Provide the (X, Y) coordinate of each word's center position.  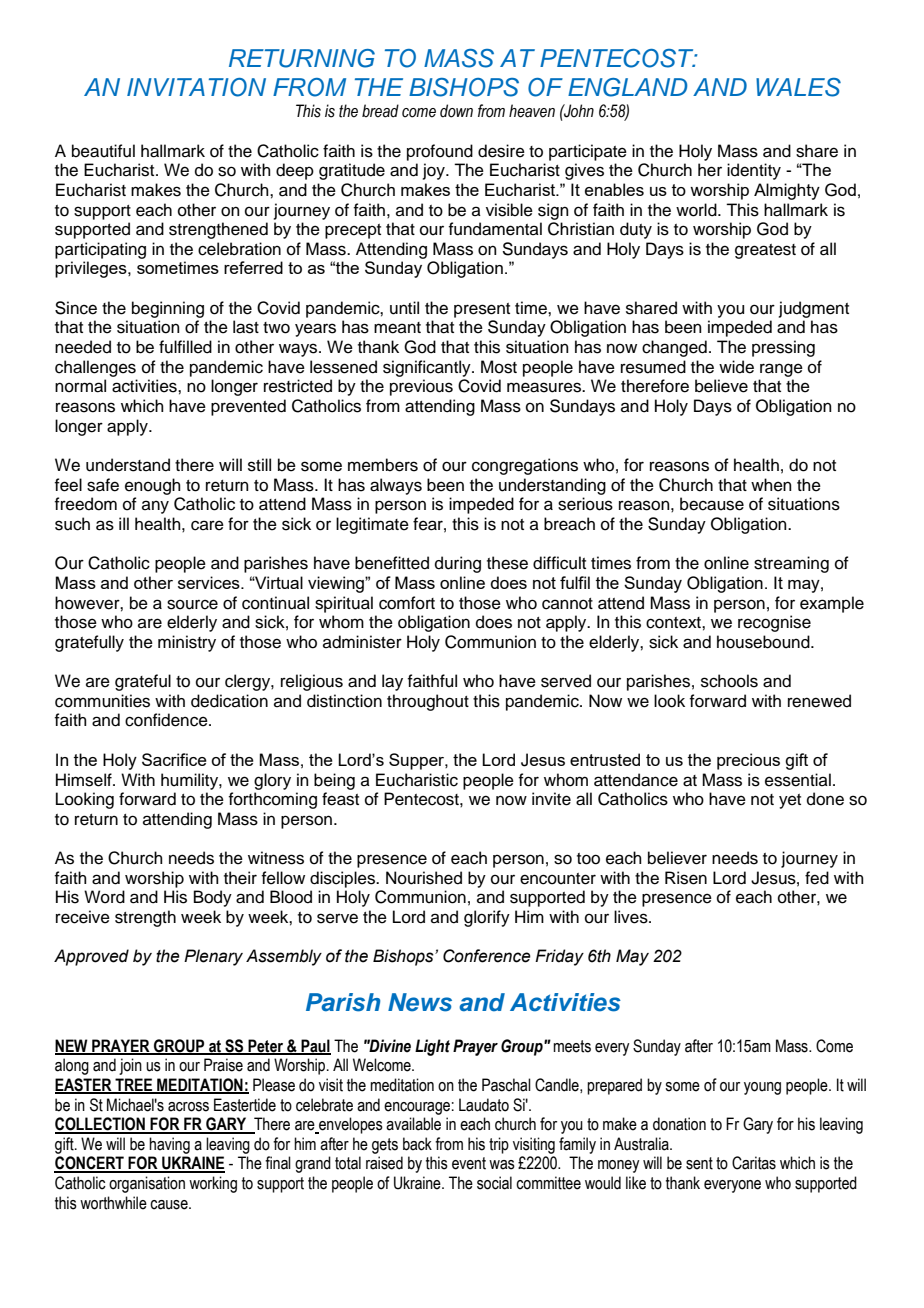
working (213, 1184)
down (456, 111)
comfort (407, 603)
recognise (774, 623)
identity (754, 171)
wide (736, 367)
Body (213, 898)
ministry (187, 643)
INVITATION (196, 87)
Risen (686, 878)
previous (421, 387)
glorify (487, 918)
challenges (95, 368)
